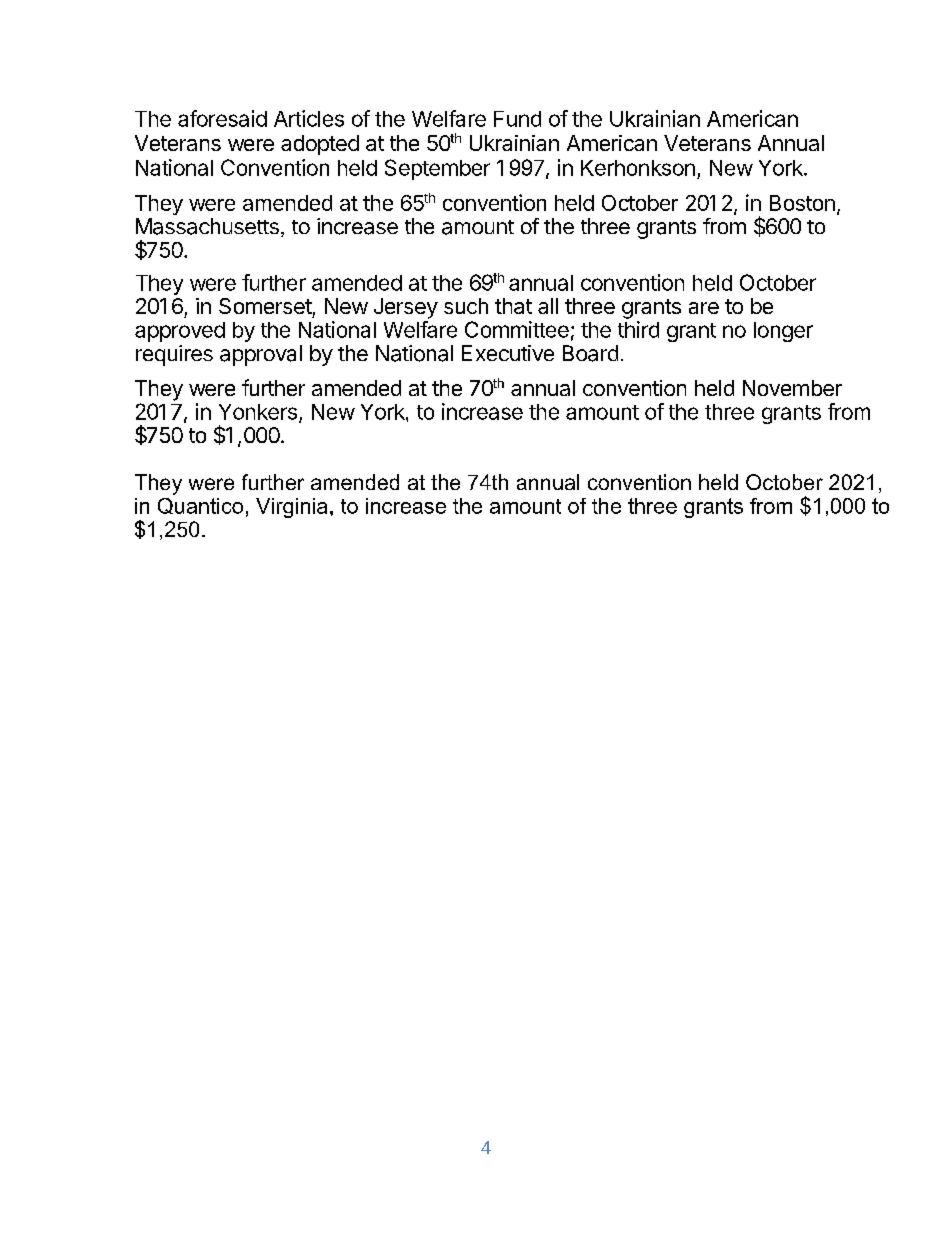  Describe the element at coordinates (291, 508) in the screenshot. I see `Virginia` at that location.
